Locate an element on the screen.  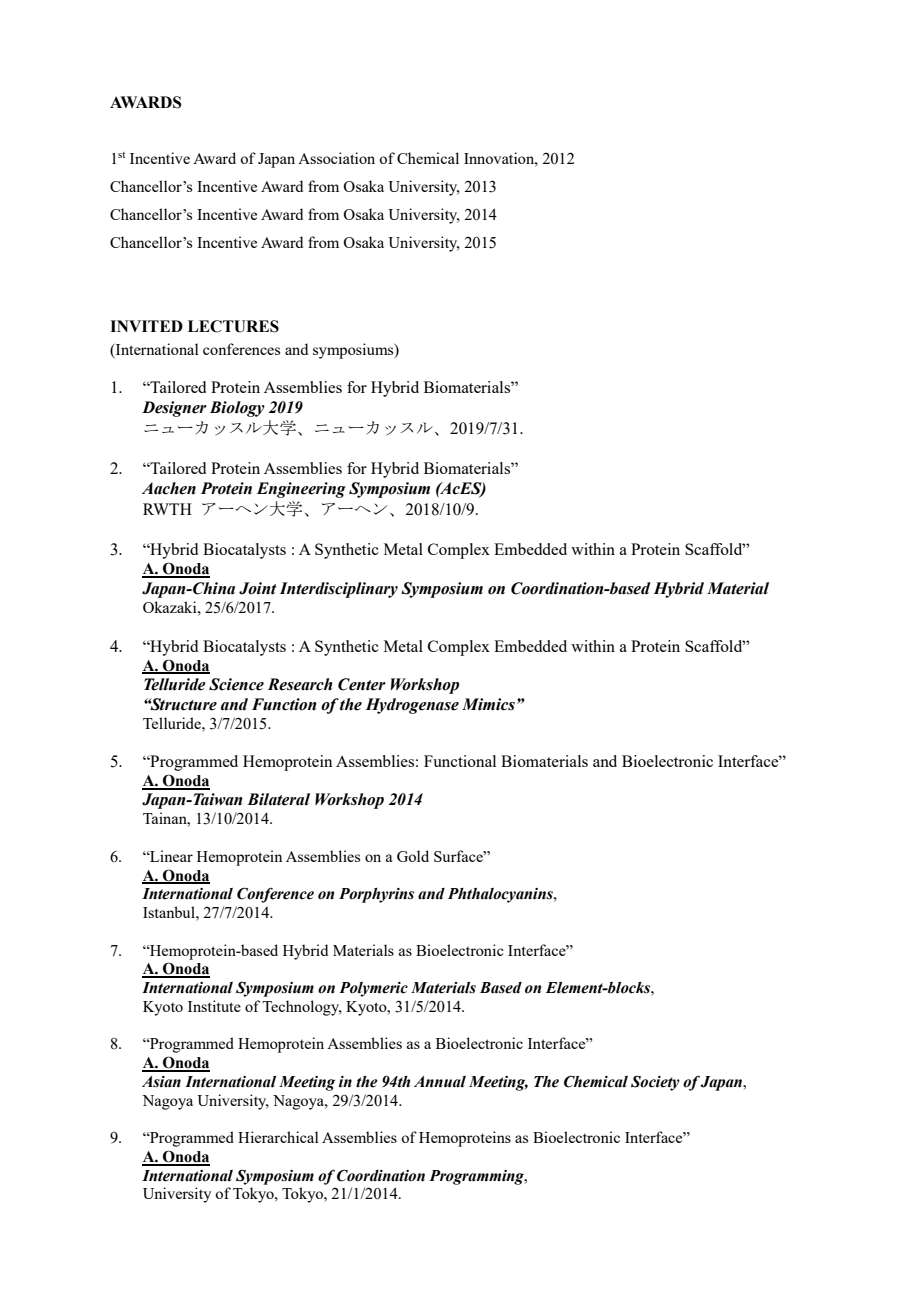
Annual is located at coordinates (440, 1082).
